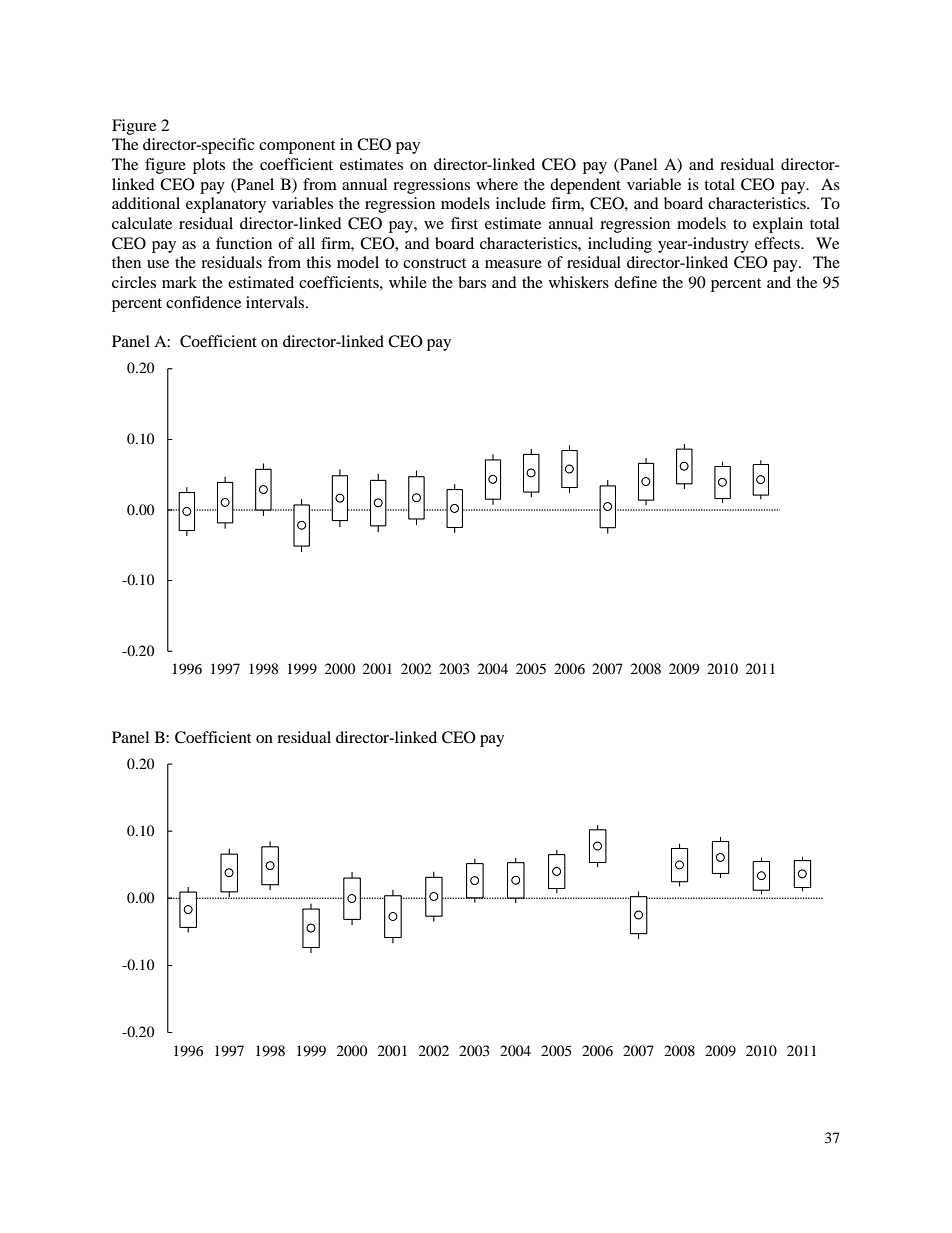  I want to click on construct, so click(434, 263).
